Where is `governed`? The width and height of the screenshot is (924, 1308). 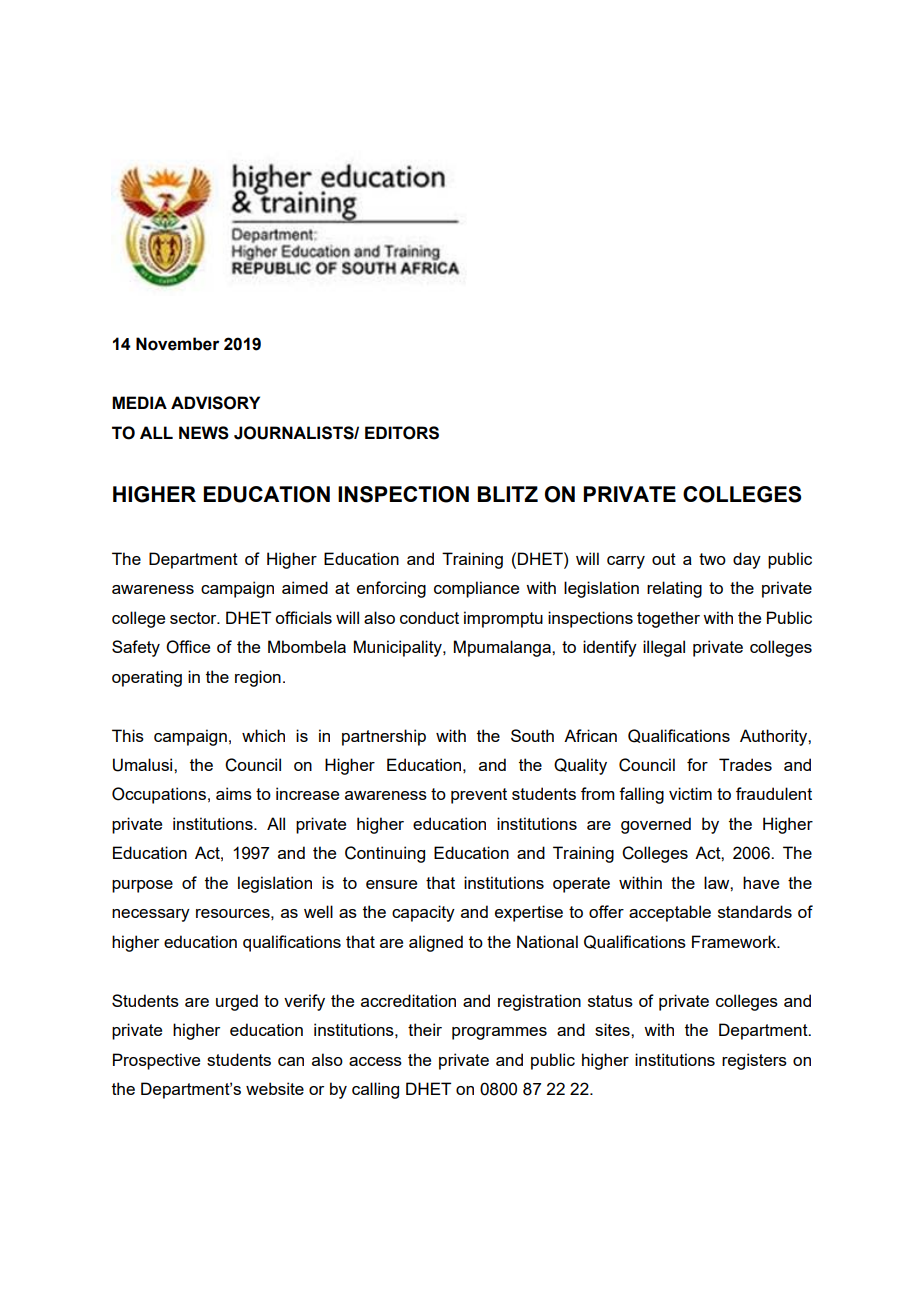
governed is located at coordinates (656, 825).
